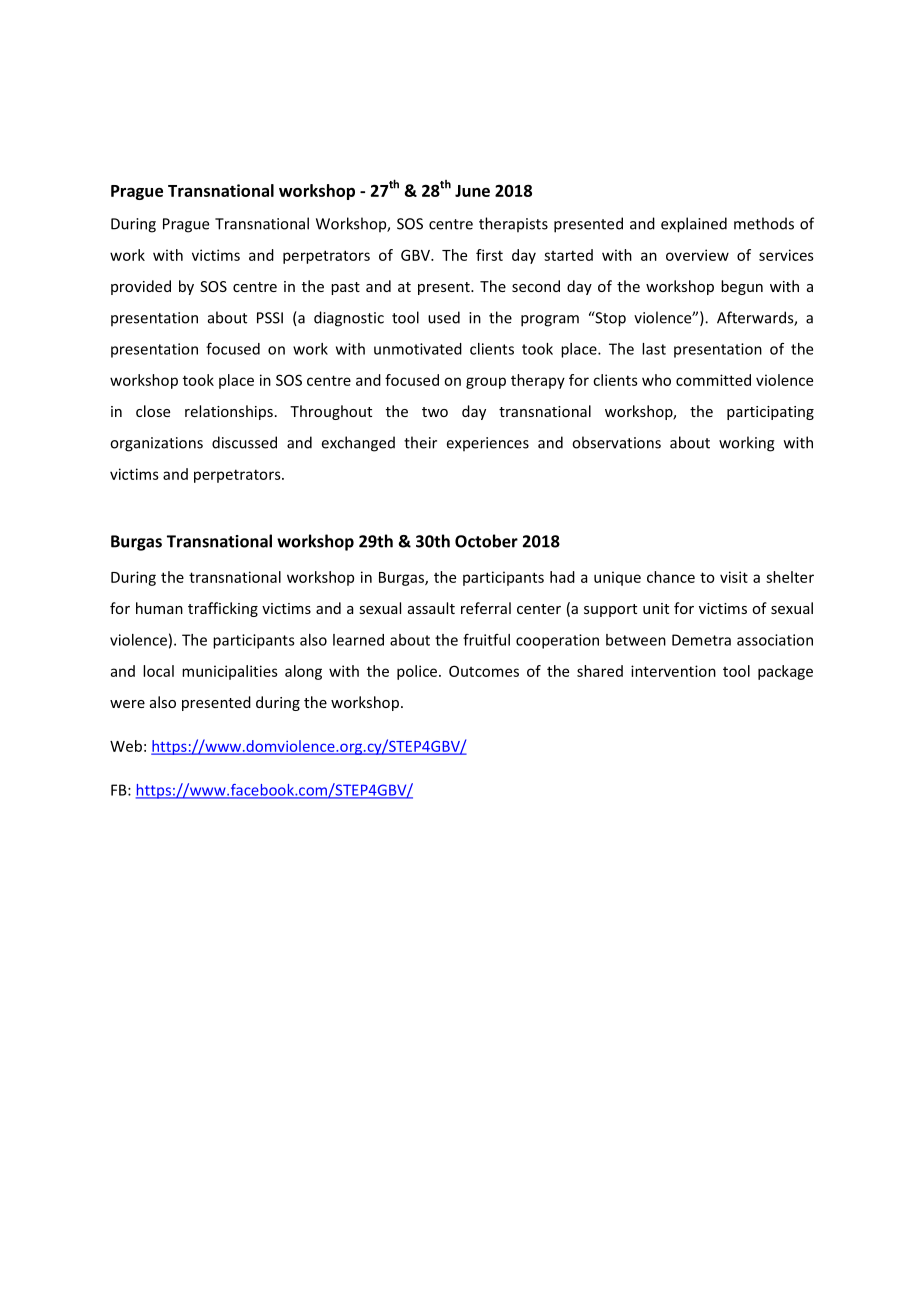 The image size is (924, 1308). I want to click on June, so click(472, 191).
